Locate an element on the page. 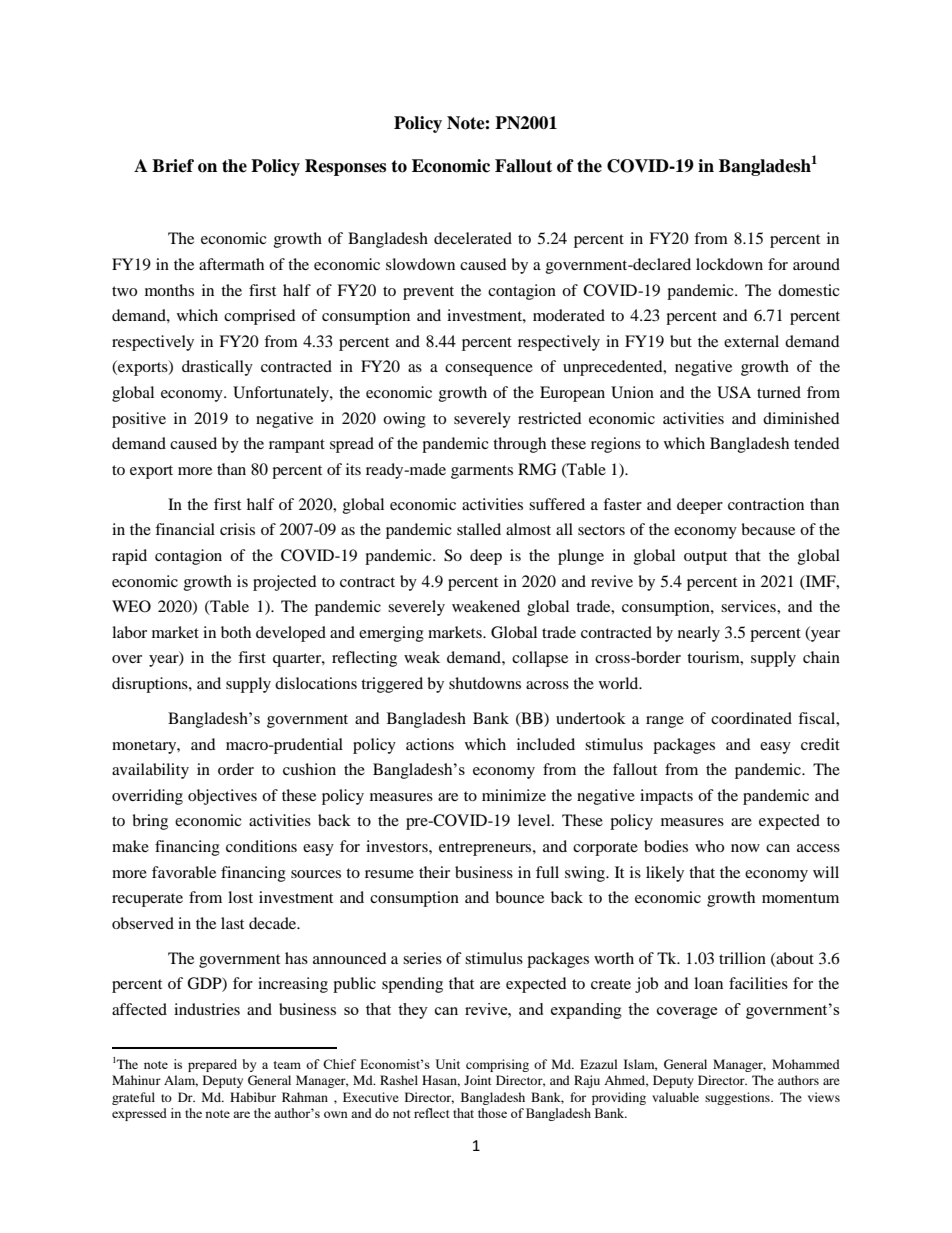 This image has width=952, height=1233. because is located at coordinates (768, 529).
